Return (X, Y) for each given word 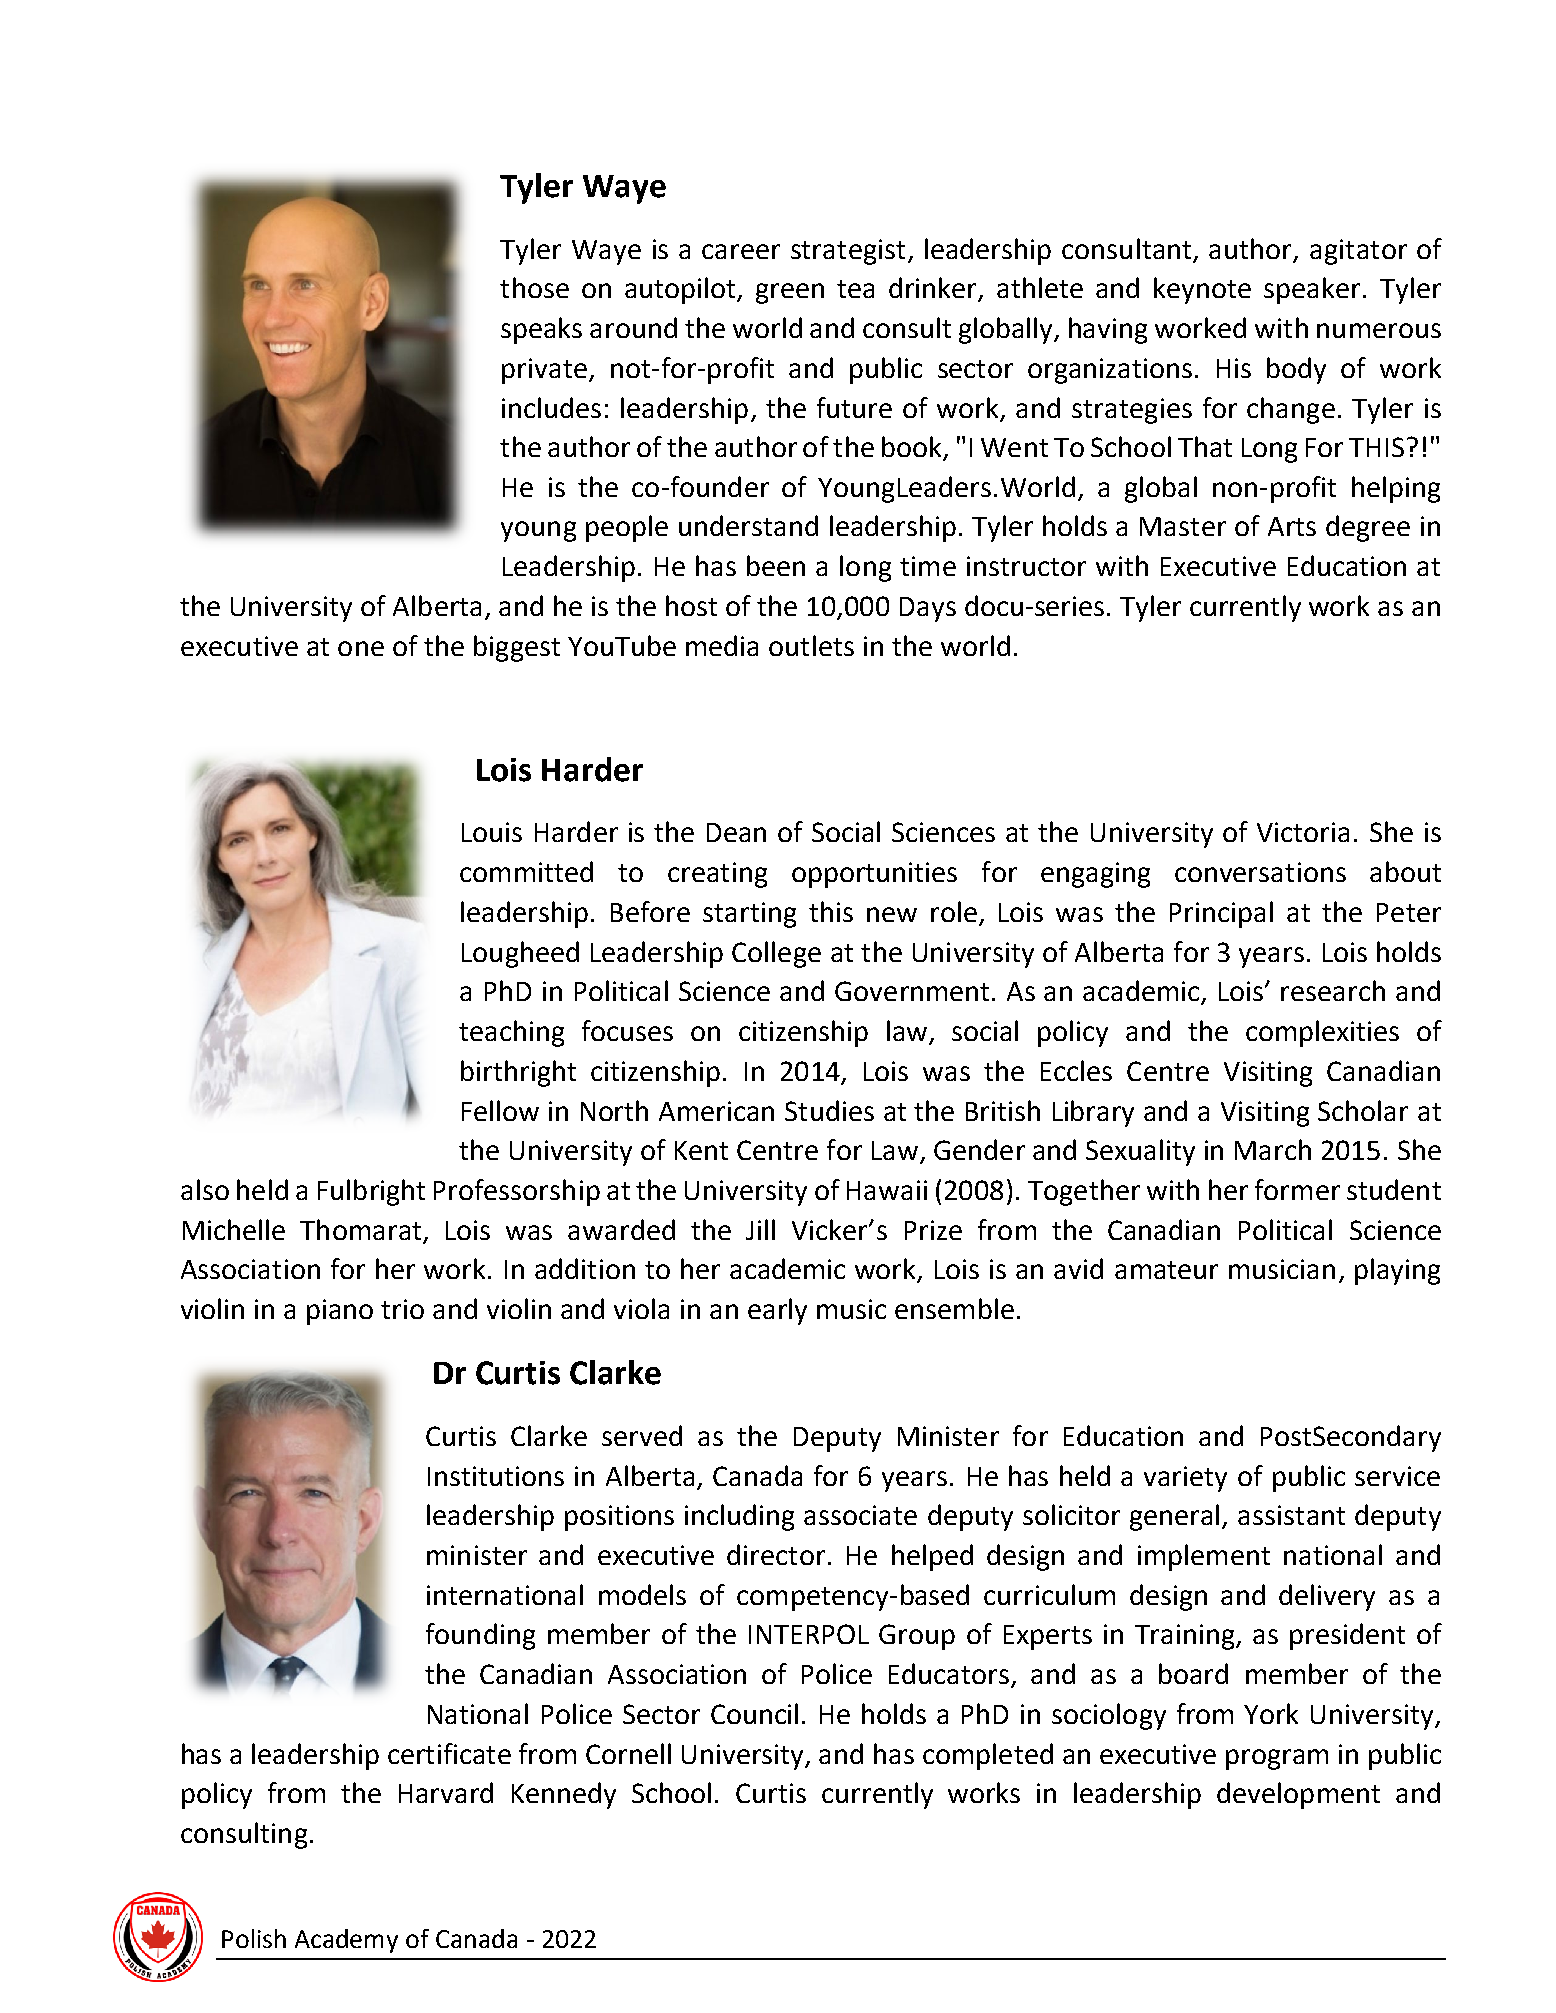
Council (754, 1713)
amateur (1166, 1270)
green (790, 293)
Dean (736, 832)
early (777, 1311)
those (534, 287)
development (1298, 1795)
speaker (1314, 290)
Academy (346, 1941)
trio (402, 1309)
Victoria (1303, 832)
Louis (492, 832)
